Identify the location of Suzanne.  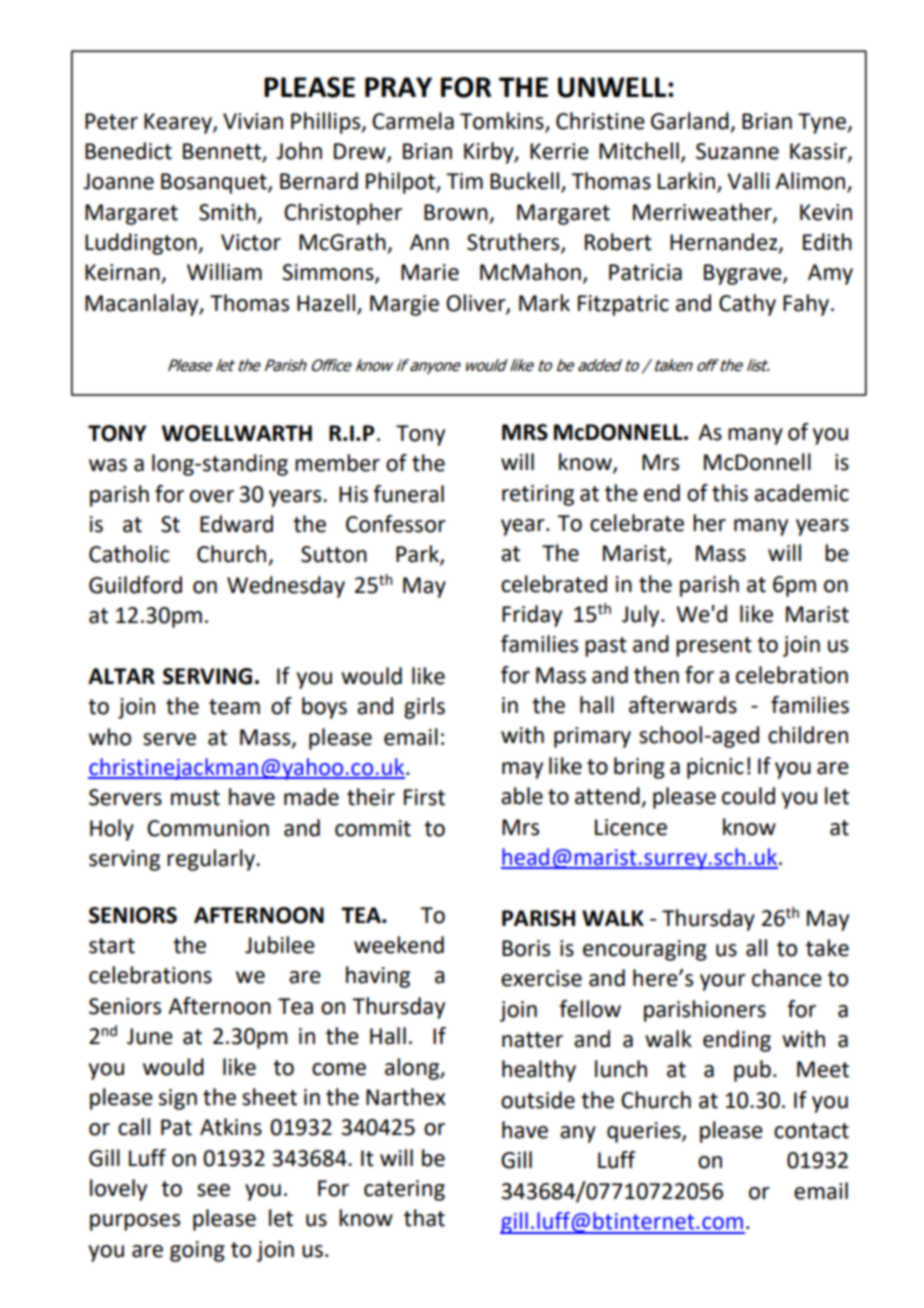
(737, 151).
